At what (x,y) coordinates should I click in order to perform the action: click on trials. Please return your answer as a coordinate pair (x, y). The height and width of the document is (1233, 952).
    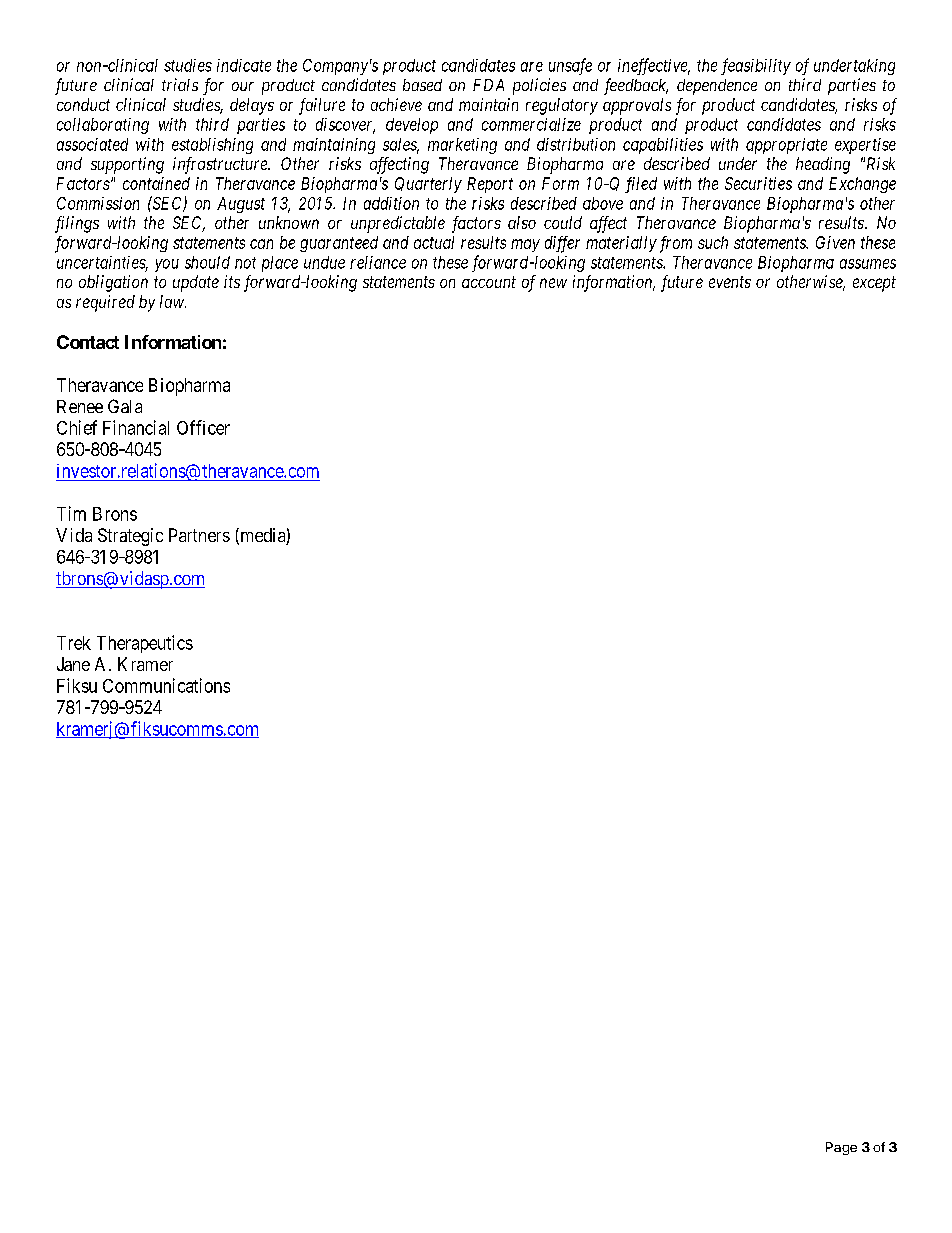
    Looking at the image, I should click on (180, 84).
